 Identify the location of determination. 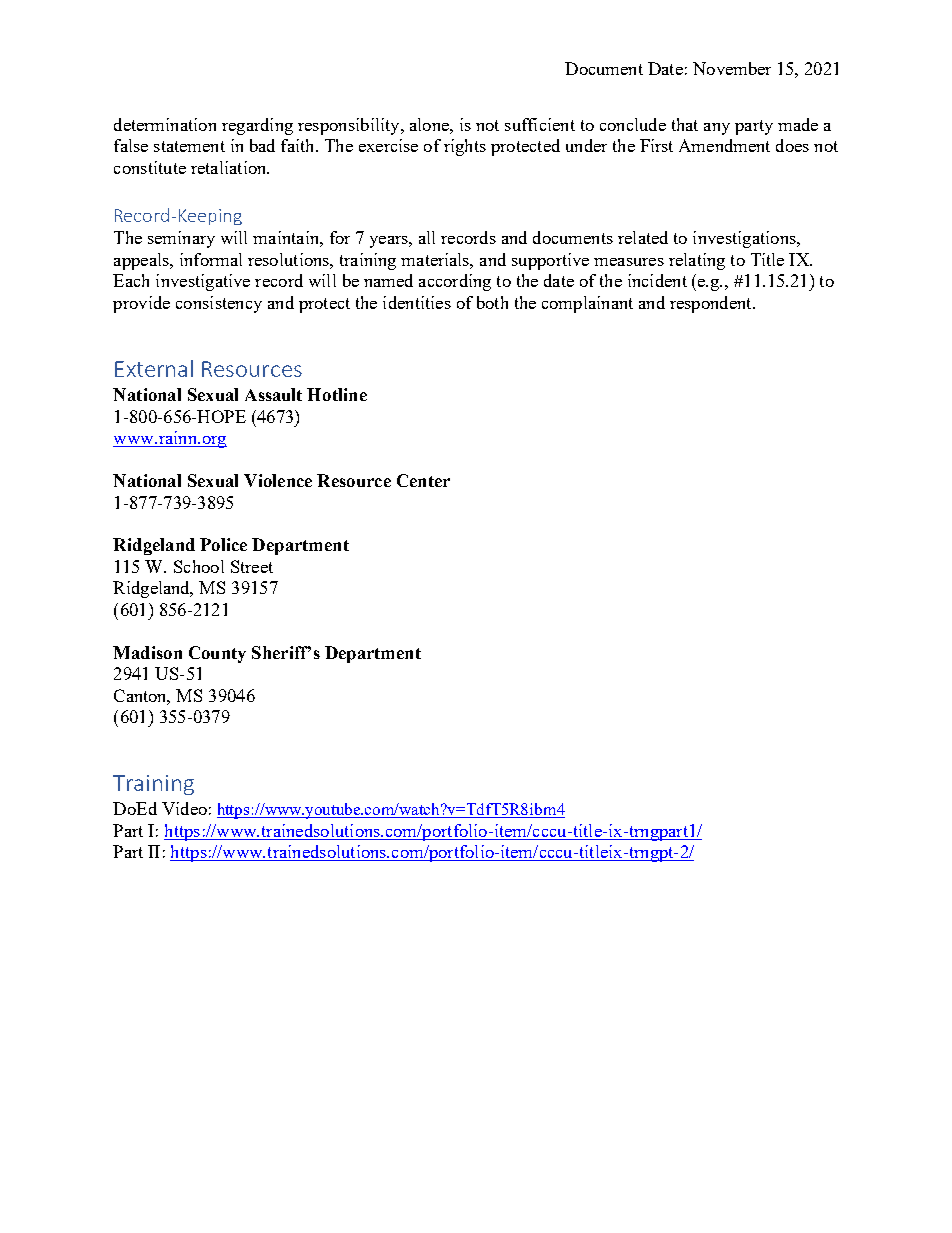
(165, 124).
